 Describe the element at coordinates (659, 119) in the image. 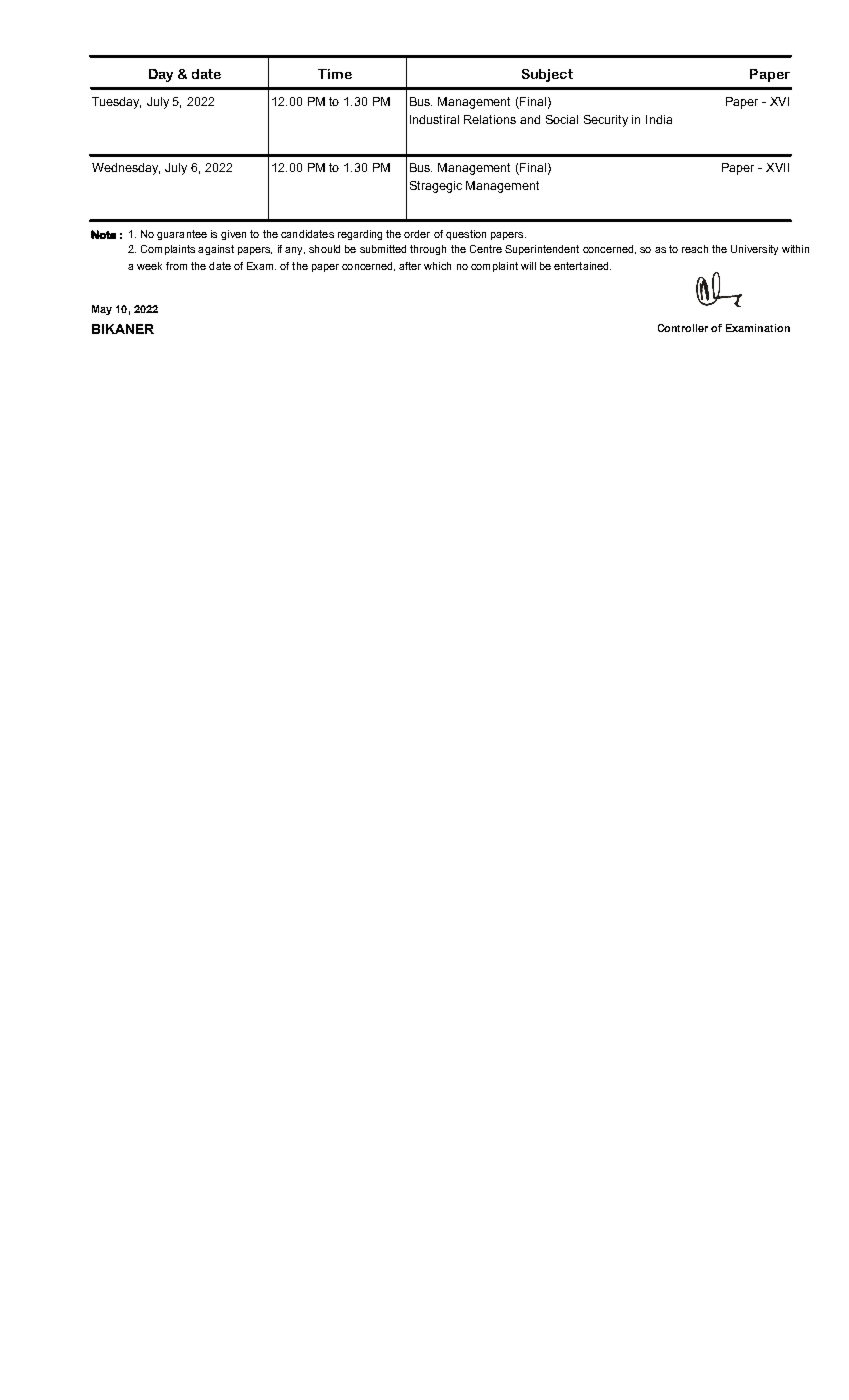

I see `India` at that location.
